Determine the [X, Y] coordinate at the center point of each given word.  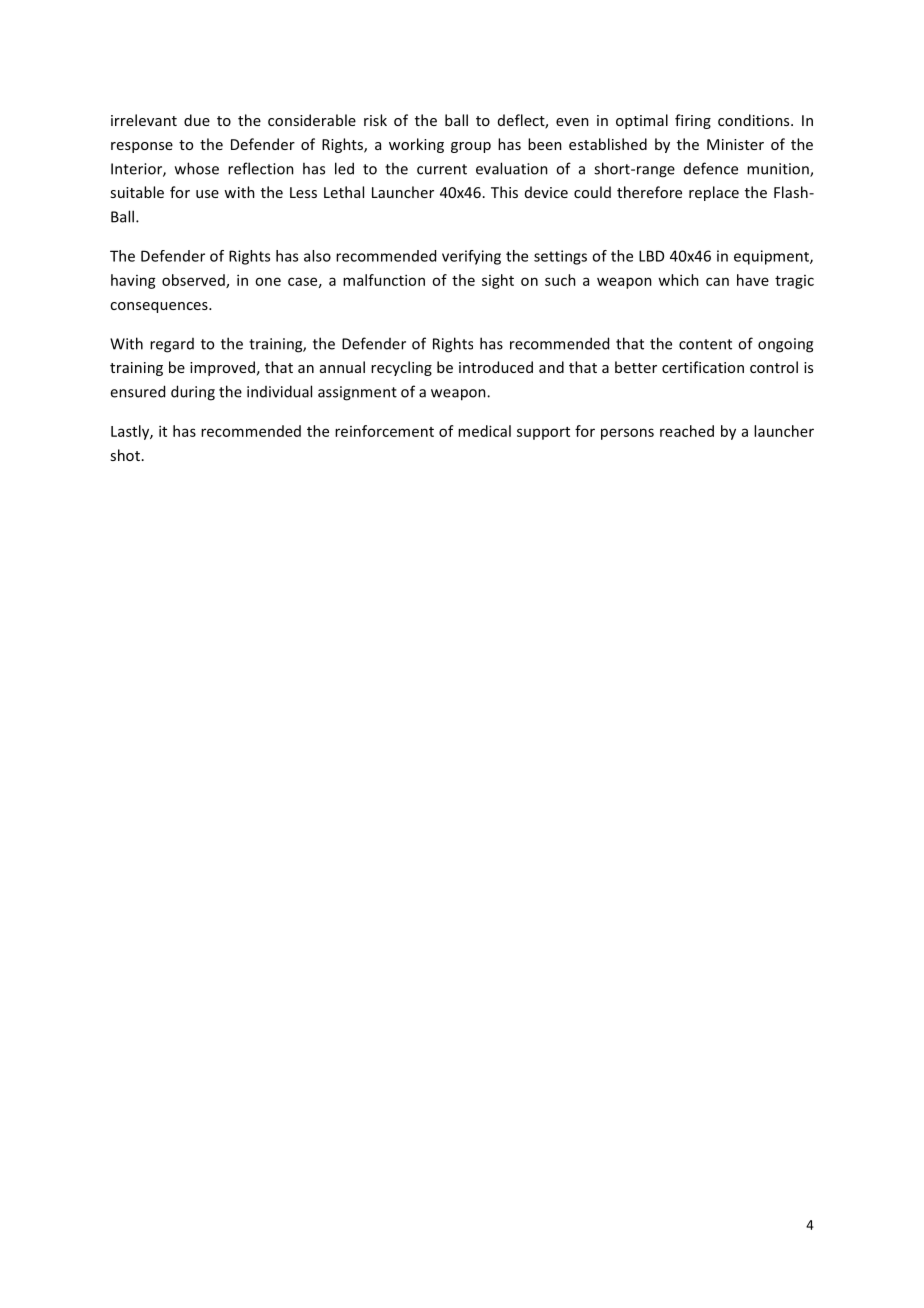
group [471, 147]
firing [693, 121]
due [197, 120]
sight [498, 281]
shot [125, 455]
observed [194, 281]
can [717, 281]
